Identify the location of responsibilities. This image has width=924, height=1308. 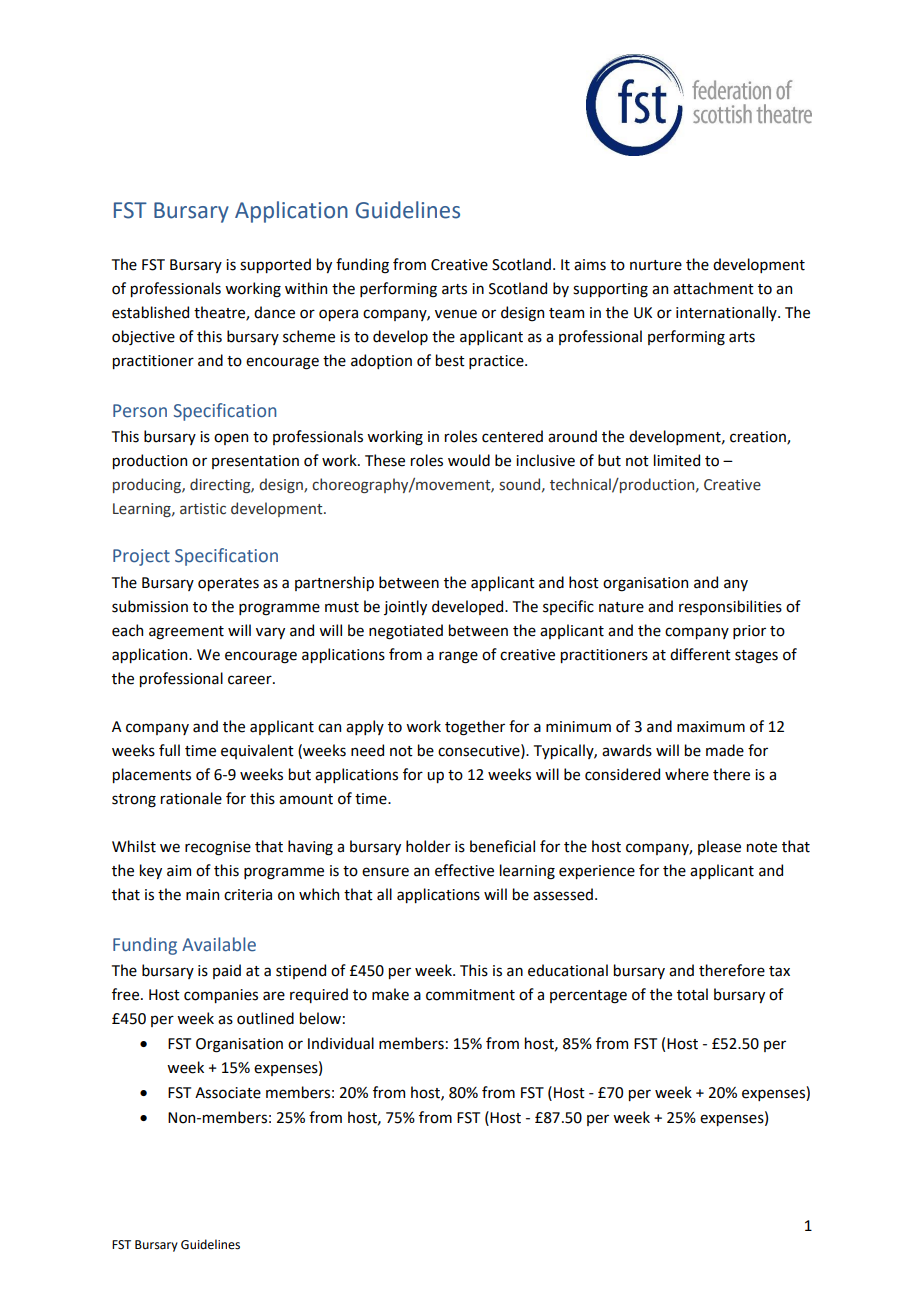
(730, 607).
